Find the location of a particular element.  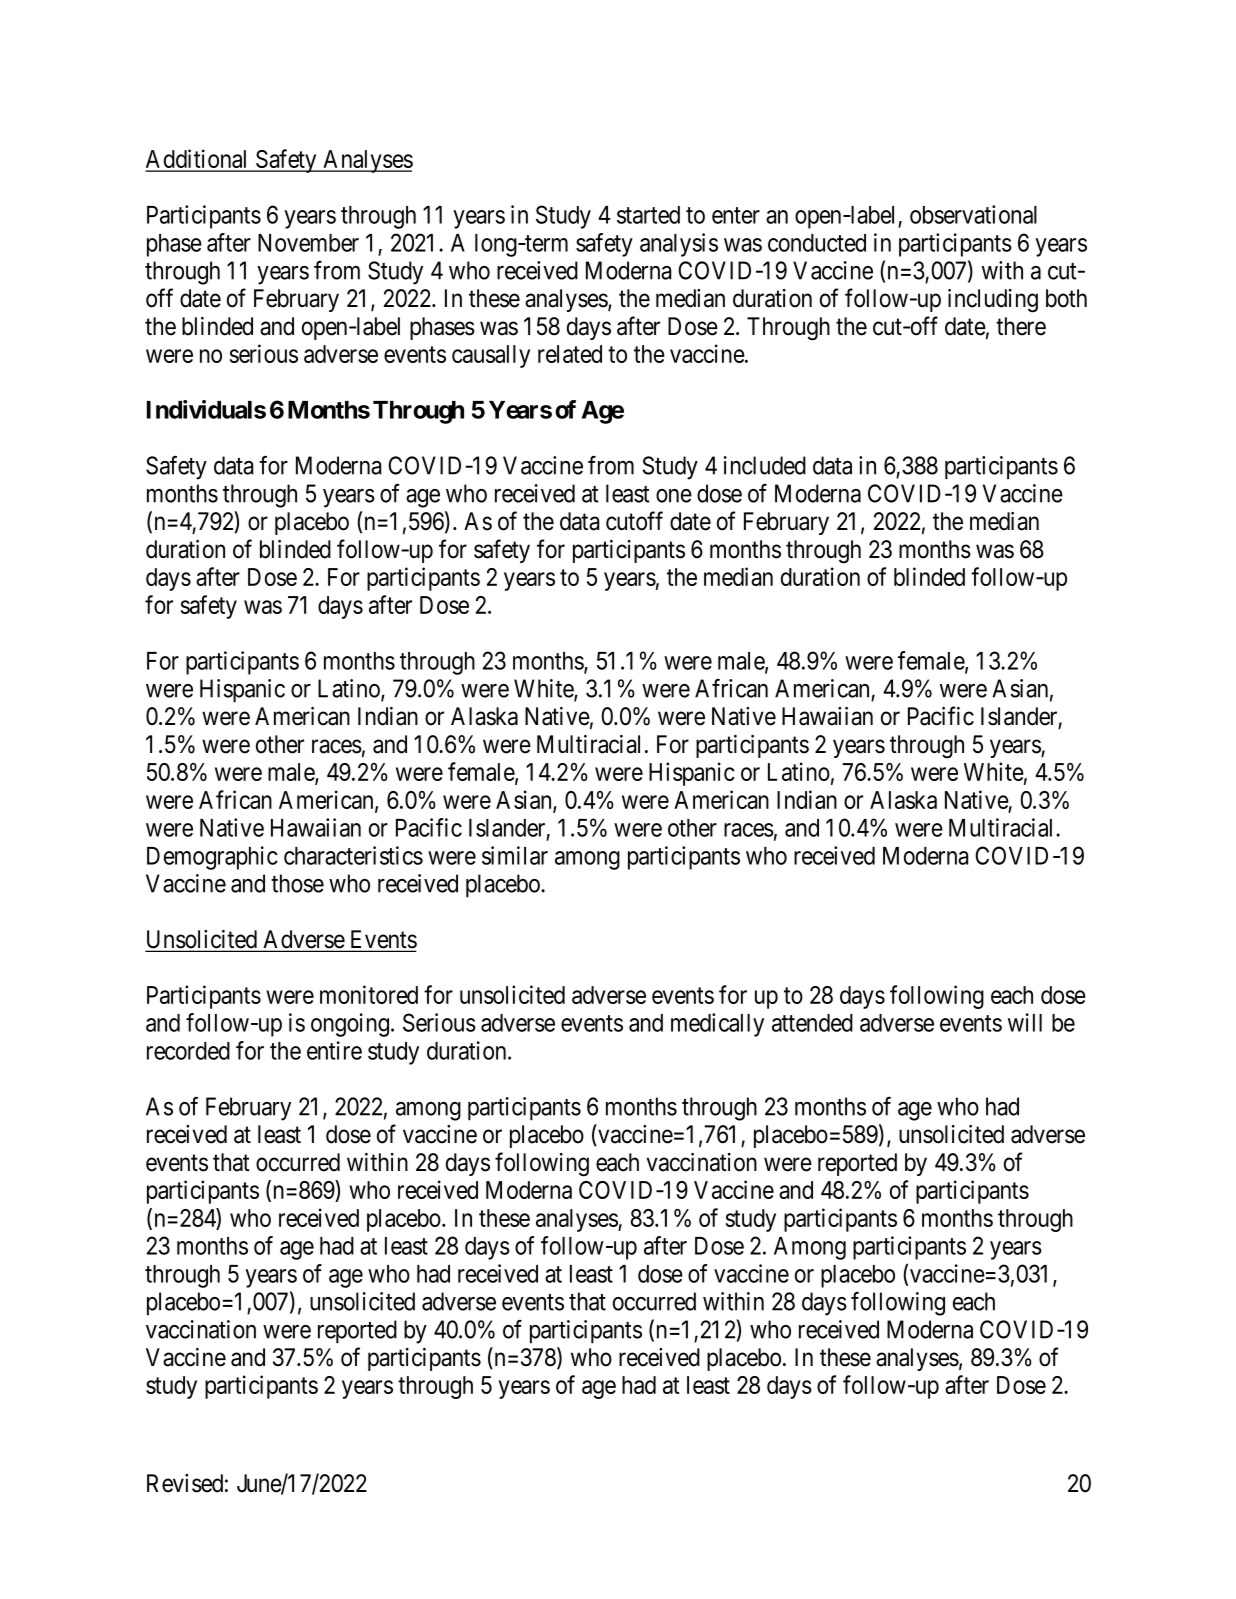

Additional is located at coordinates (198, 160).
